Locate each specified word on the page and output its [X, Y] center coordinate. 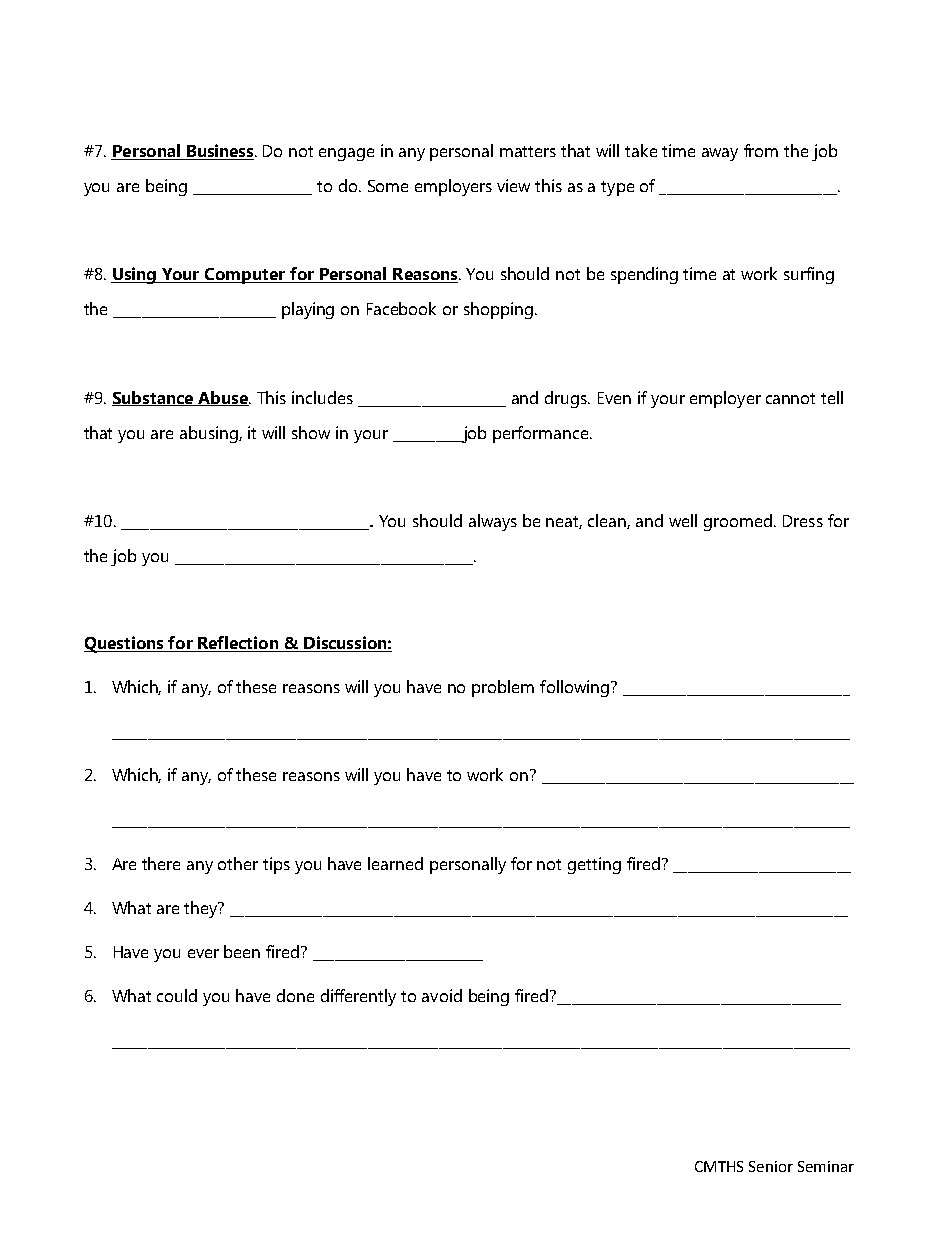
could [177, 995]
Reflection [238, 644]
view [513, 185]
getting [594, 865]
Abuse [223, 398]
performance [542, 434]
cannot [790, 398]
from [761, 150]
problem [503, 688]
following [574, 688]
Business [220, 152]
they [202, 909]
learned [395, 863]
